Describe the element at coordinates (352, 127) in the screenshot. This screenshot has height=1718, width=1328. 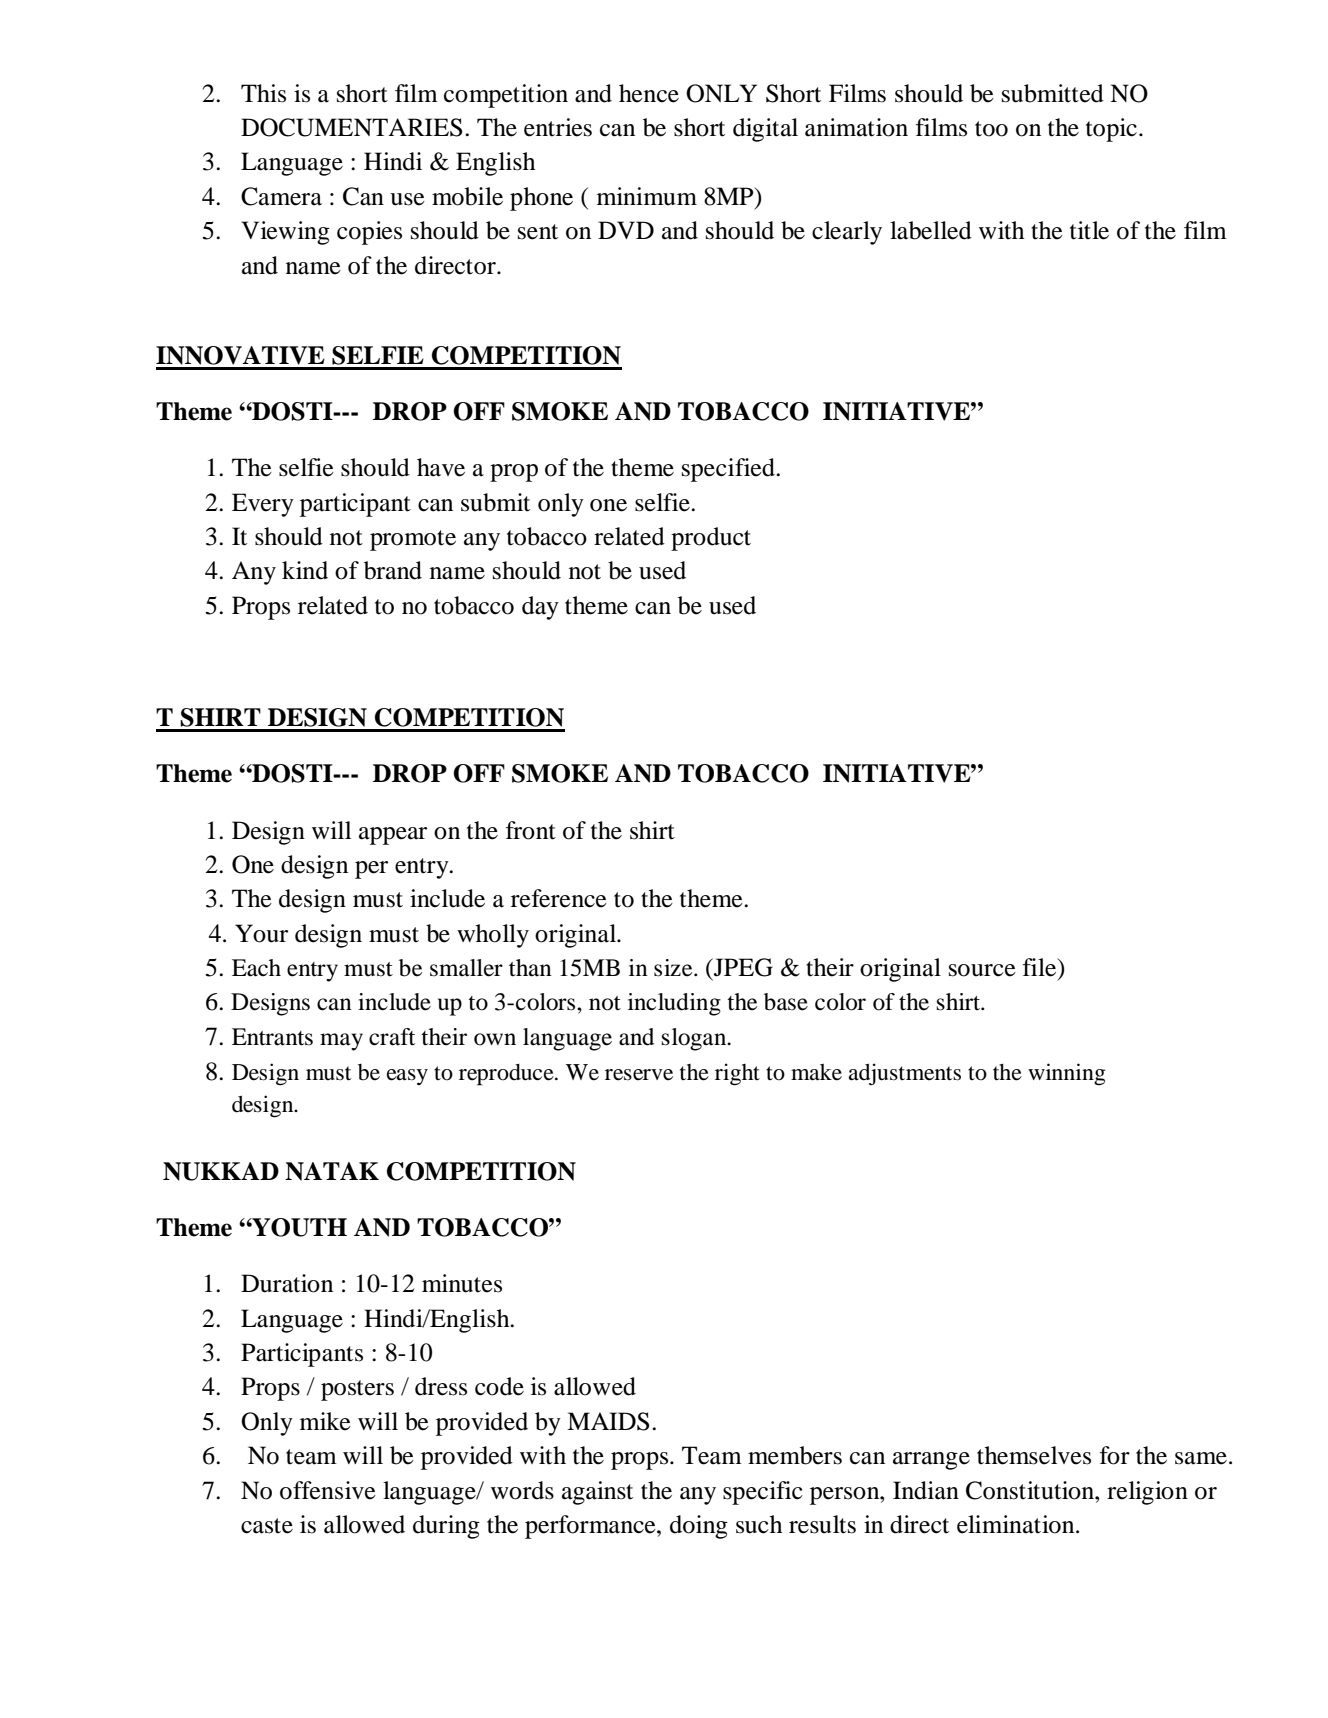
I see `DOCUMENTARIES` at that location.
